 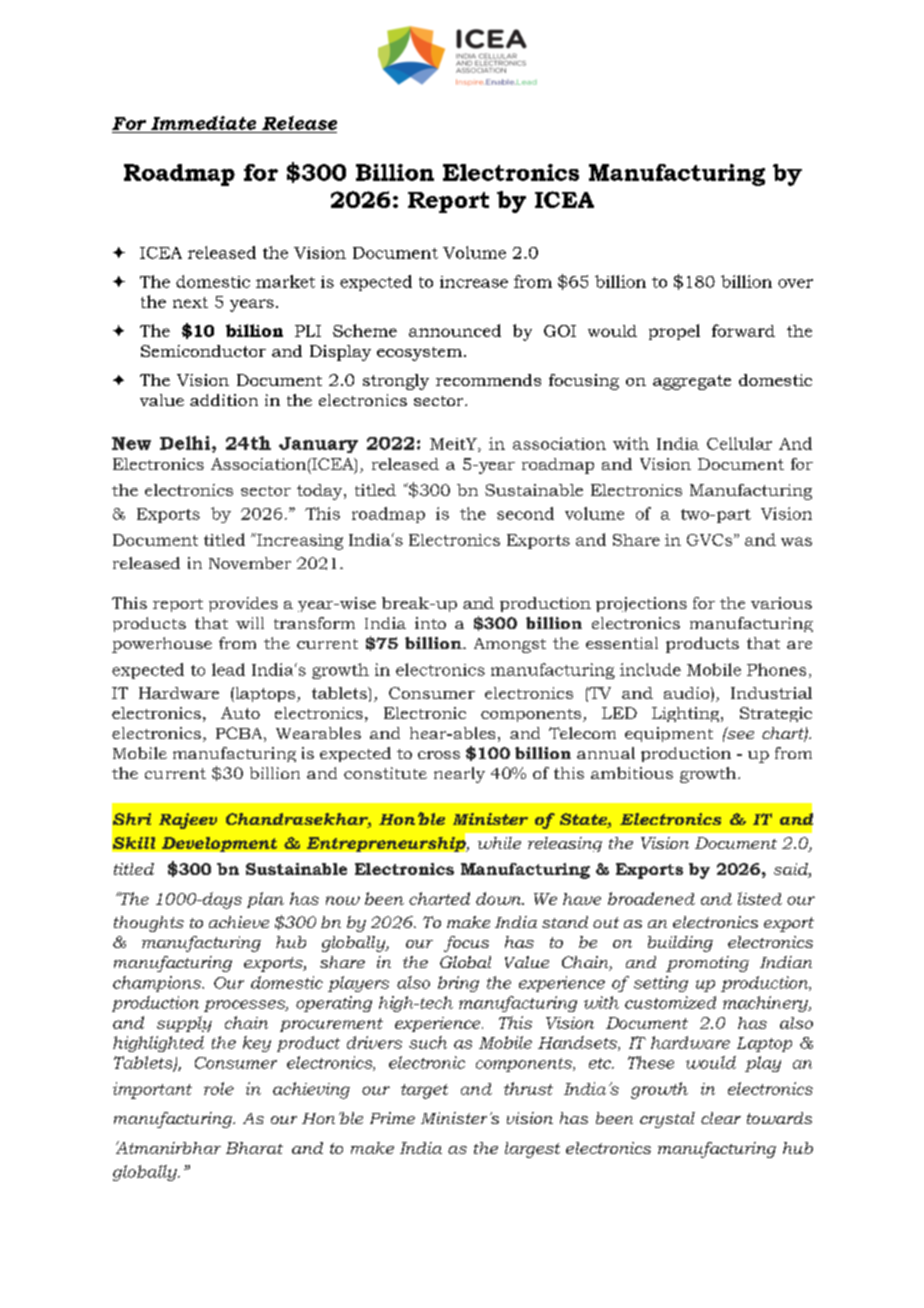 What do you see at coordinates (525, 513) in the image?
I see `second` at bounding box center [525, 513].
